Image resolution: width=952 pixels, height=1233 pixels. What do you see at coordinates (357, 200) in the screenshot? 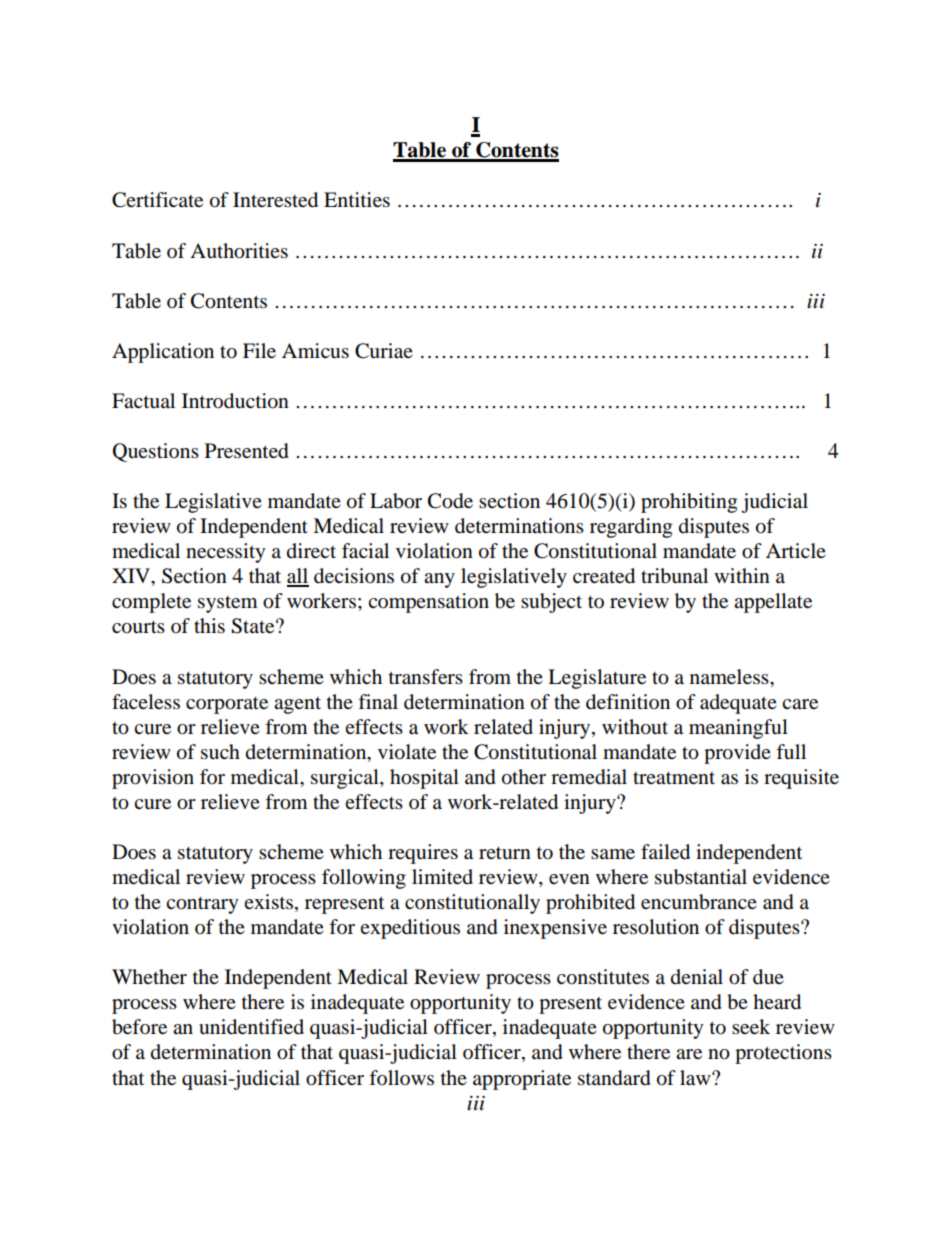
I see `Entities` at bounding box center [357, 200].
